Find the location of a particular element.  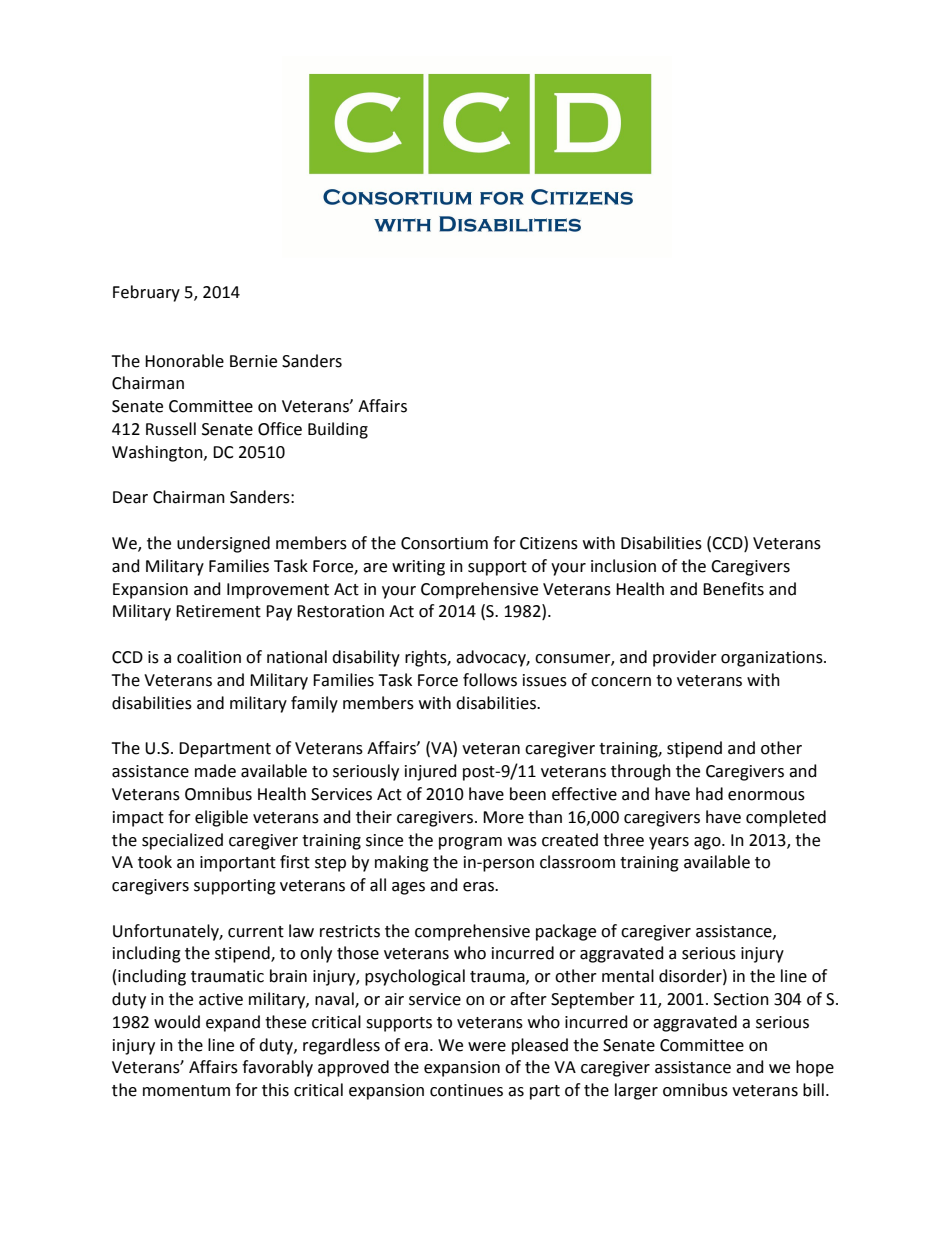

current is located at coordinates (256, 932).
